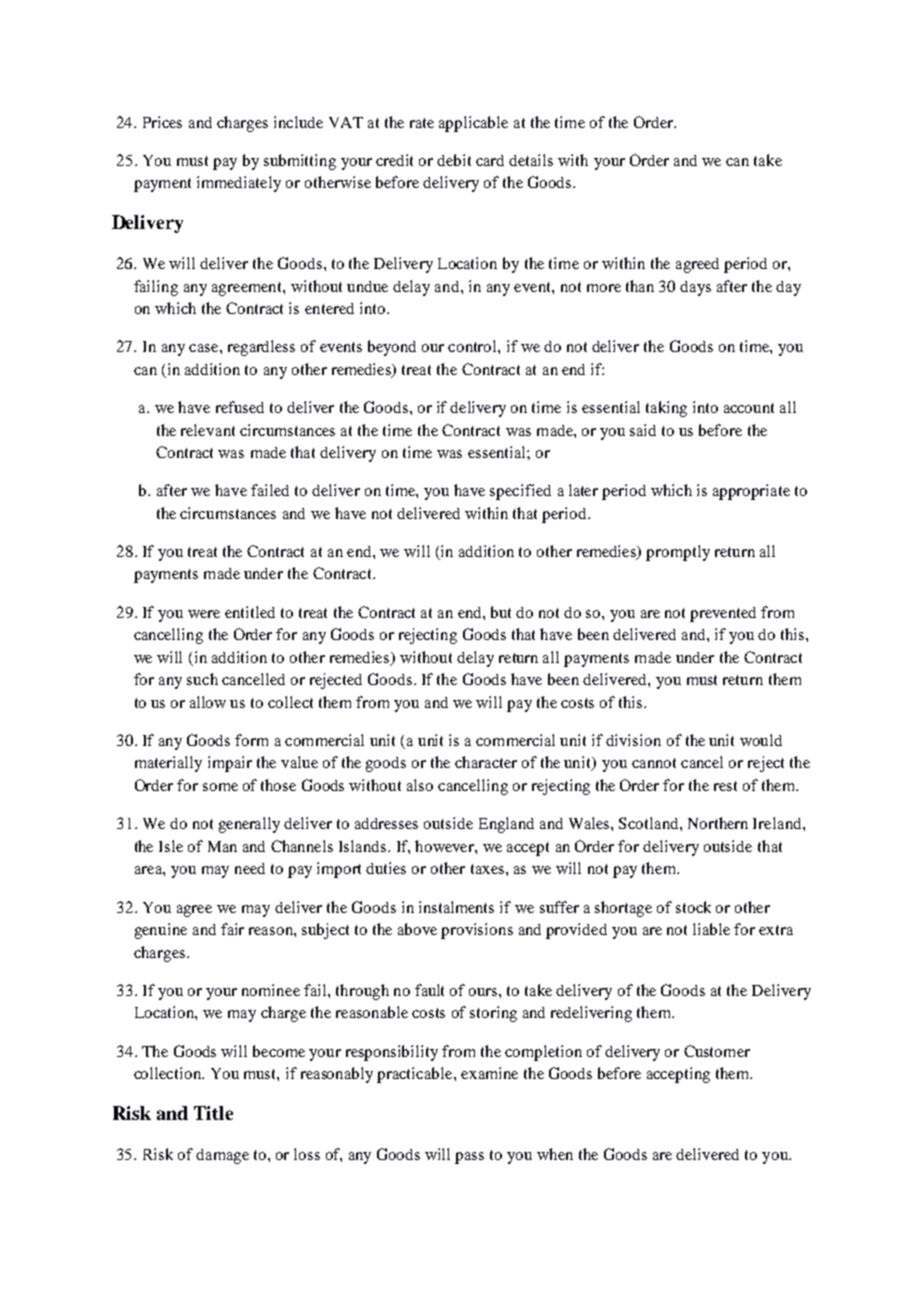 The height and width of the document is (1307, 924). Describe the element at coordinates (250, 868) in the document. I see `need` at that location.
